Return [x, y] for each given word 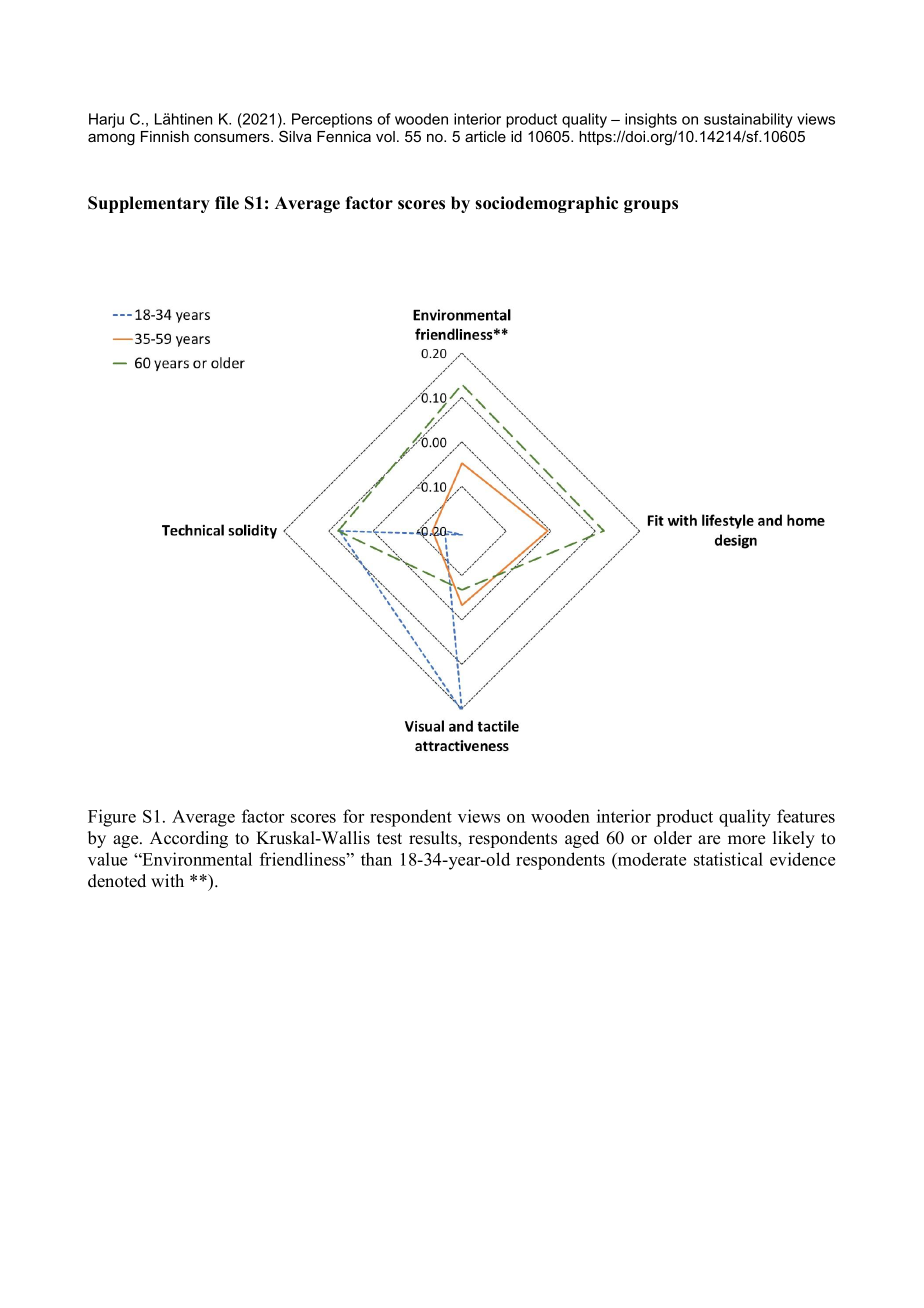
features [806, 816]
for [353, 816]
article [485, 136]
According [189, 839]
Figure [112, 818]
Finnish [165, 136]
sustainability [748, 120]
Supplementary [149, 204]
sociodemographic [546, 204]
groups [651, 206]
